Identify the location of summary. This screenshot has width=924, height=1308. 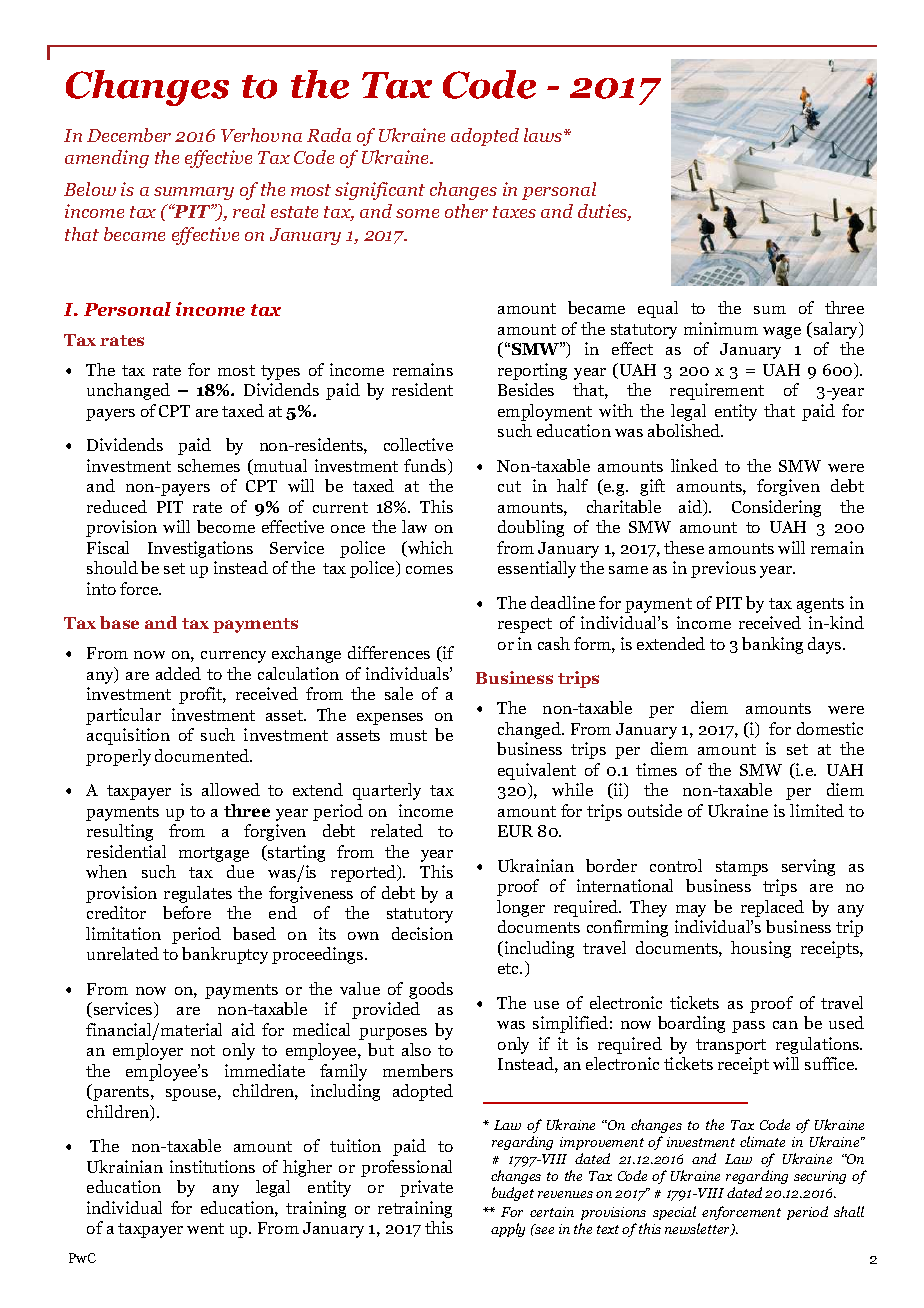
(194, 193).
